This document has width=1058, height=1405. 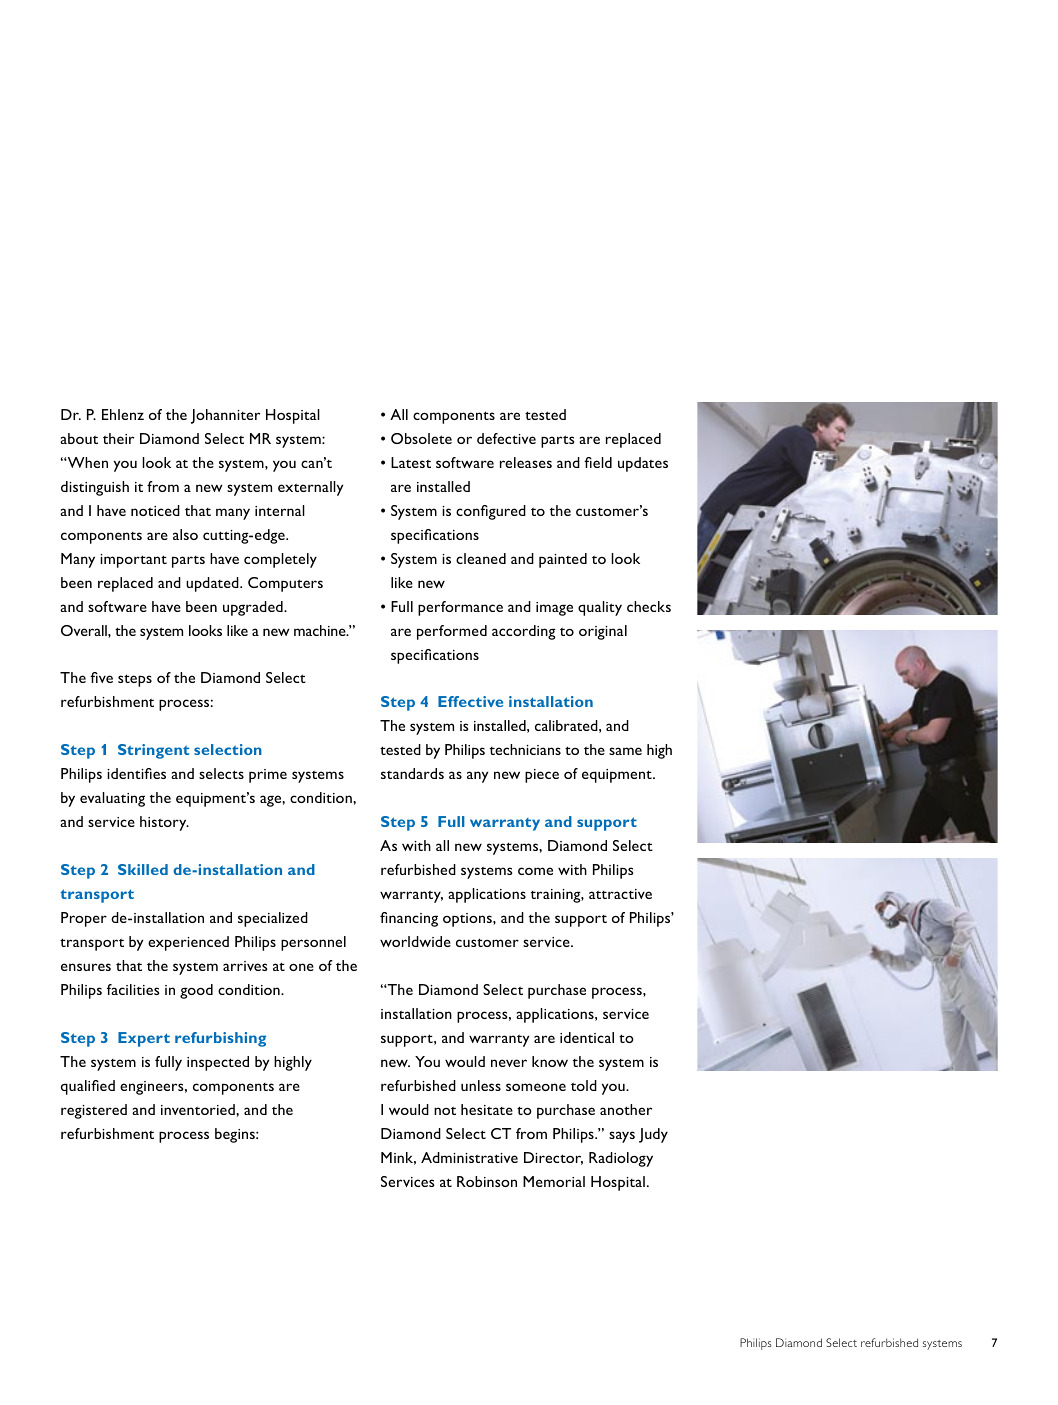 What do you see at coordinates (101, 677) in the document?
I see `five` at bounding box center [101, 677].
